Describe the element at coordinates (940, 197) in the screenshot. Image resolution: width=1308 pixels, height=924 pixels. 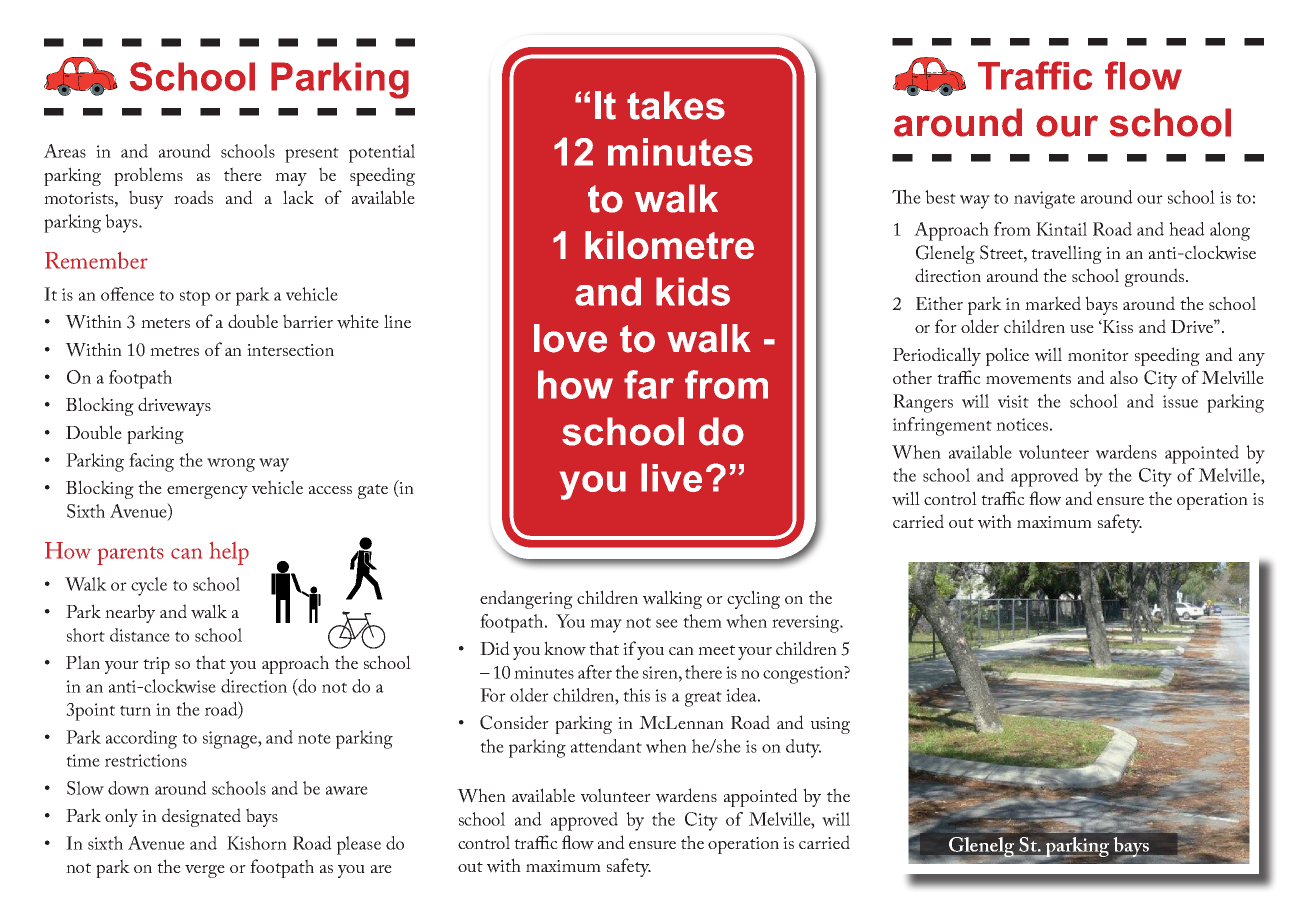
I see `best` at that location.
